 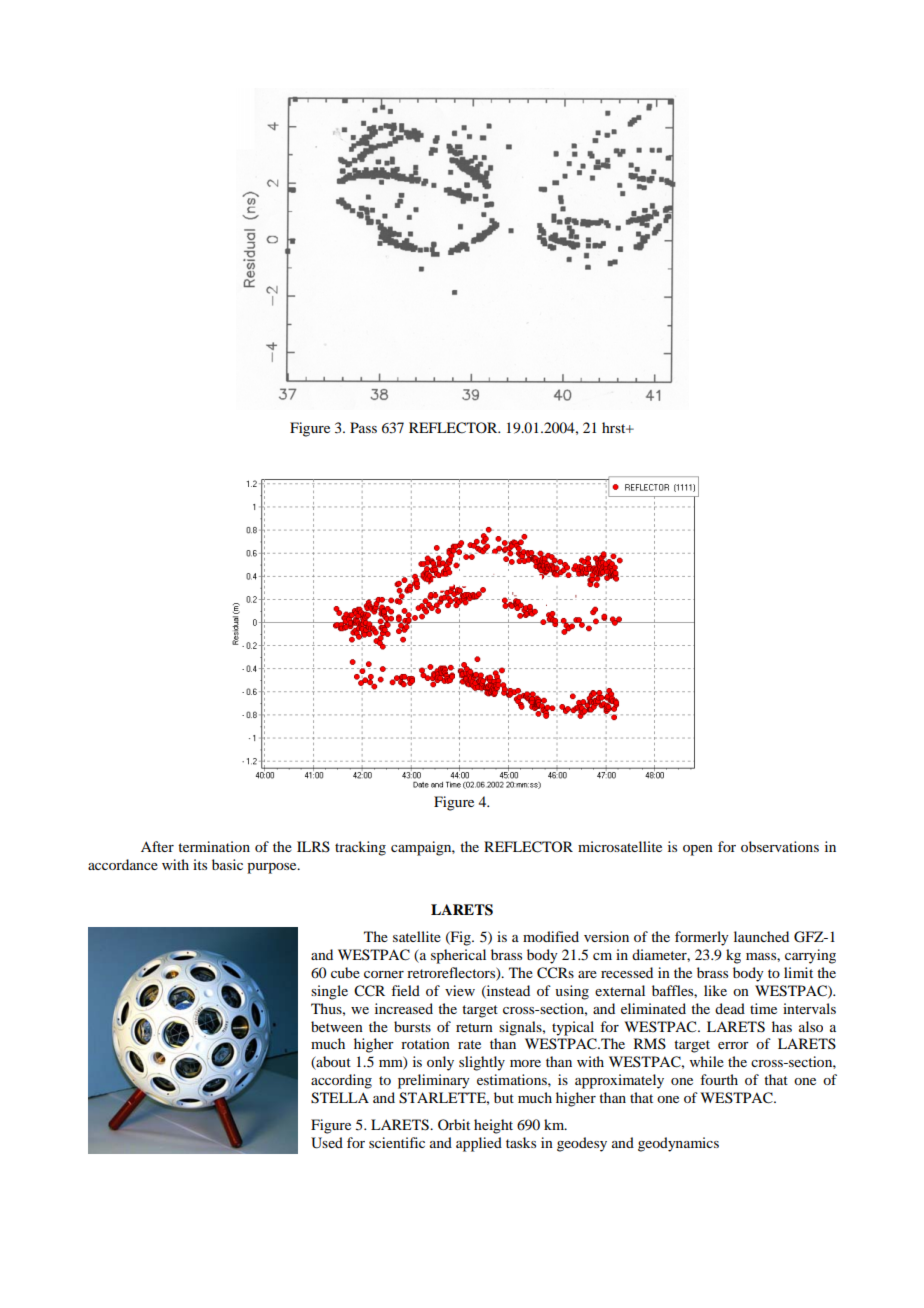 I want to click on formerly, so click(x=702, y=938).
